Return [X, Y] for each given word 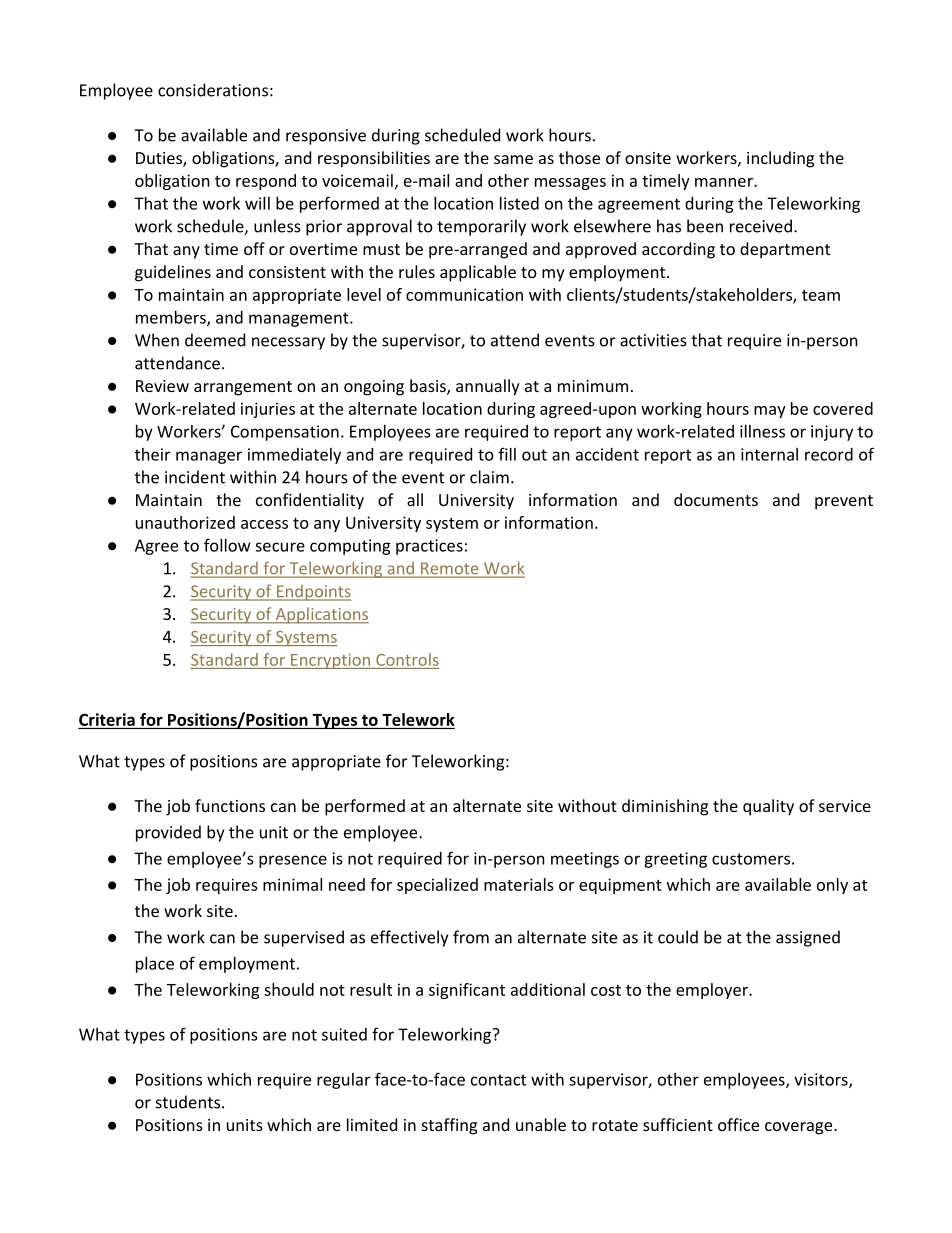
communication [464, 294]
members [172, 318]
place [155, 965]
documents [716, 499]
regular [343, 1081]
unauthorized [185, 522]
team [821, 295]
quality [768, 807]
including [780, 159]
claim [489, 477]
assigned [808, 938]
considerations [213, 90]
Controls [407, 659]
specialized [437, 886]
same [513, 159]
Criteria [107, 719]
